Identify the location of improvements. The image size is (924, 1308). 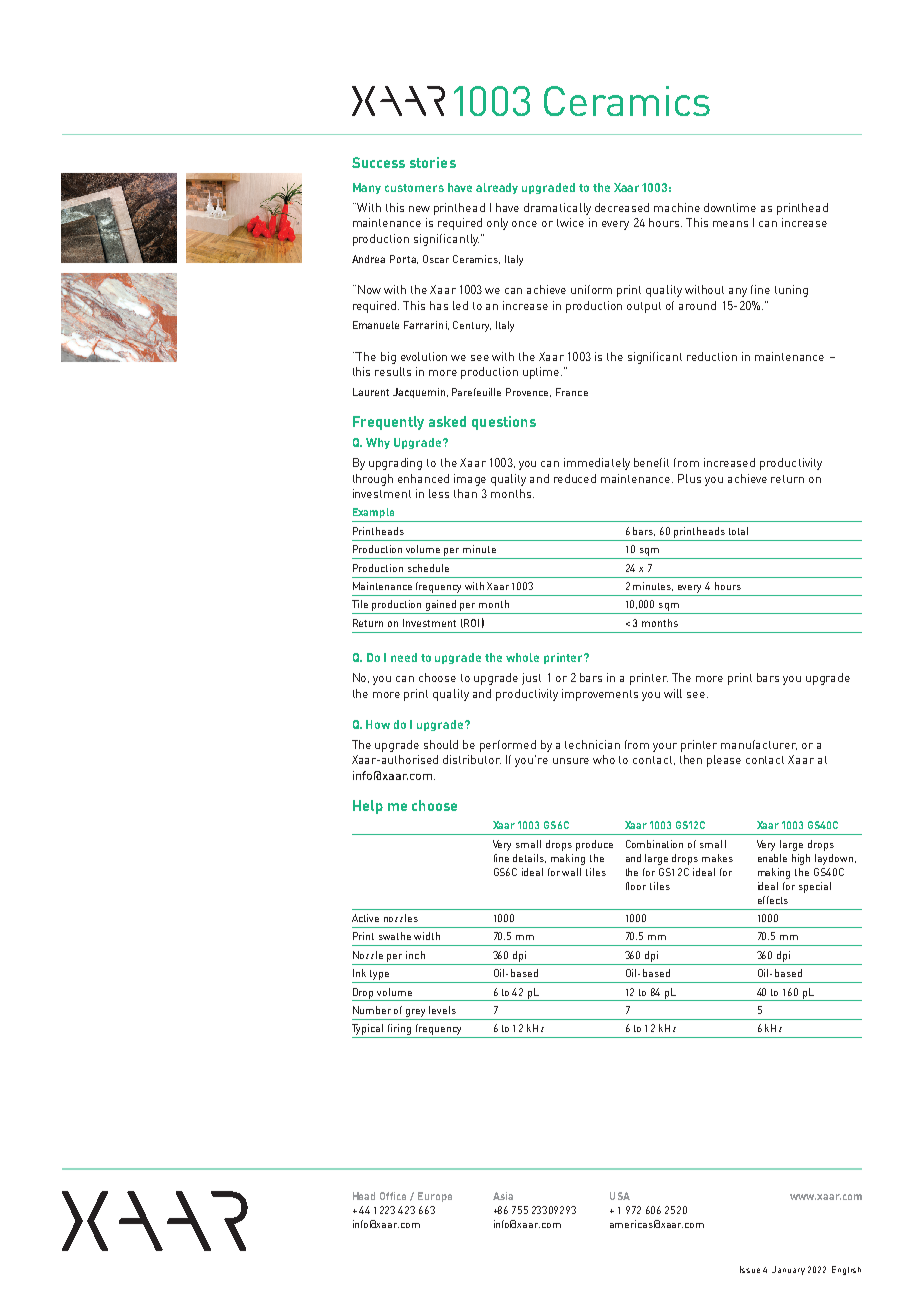
(600, 695).
